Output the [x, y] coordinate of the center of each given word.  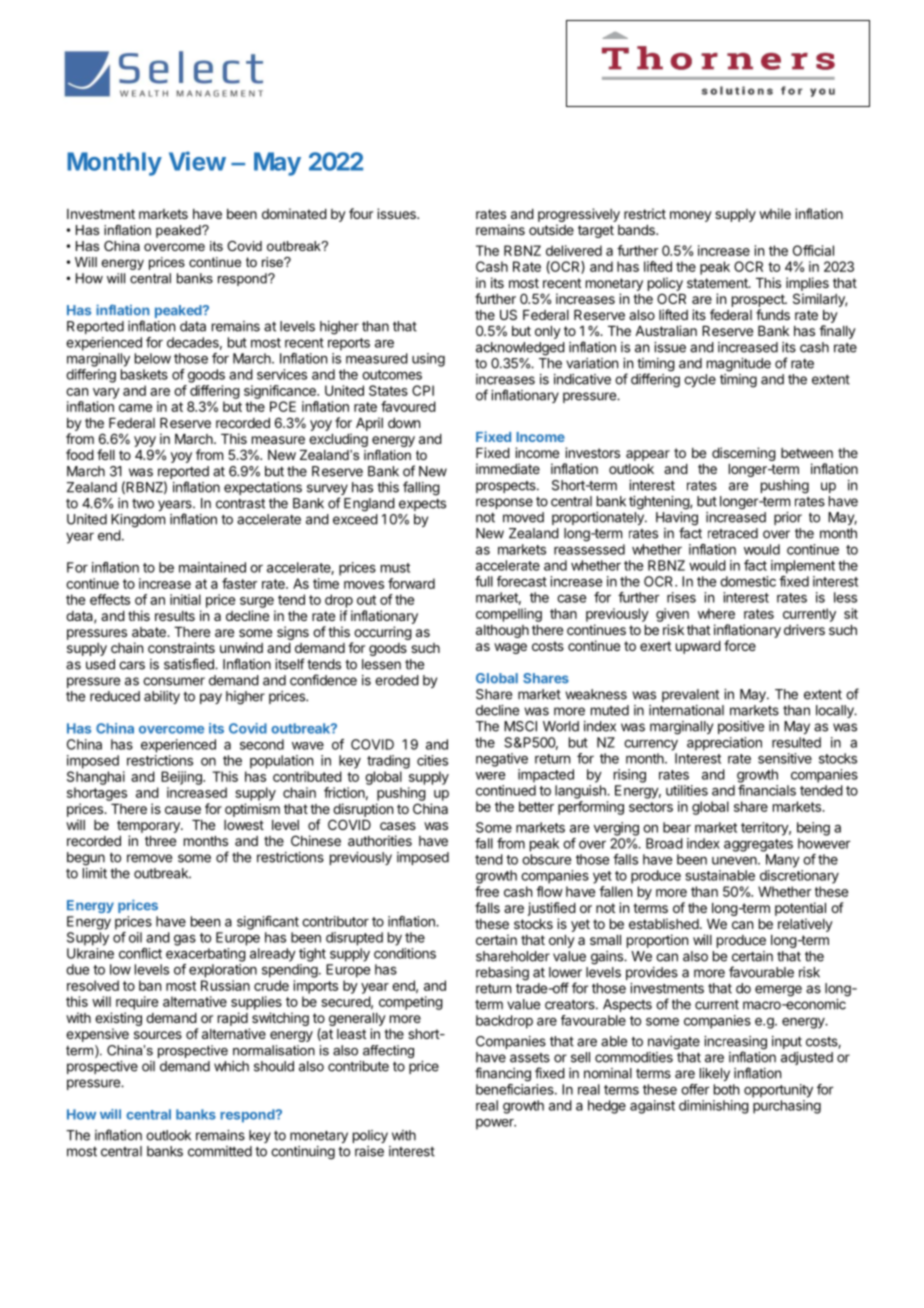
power [496, 1124]
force [740, 645]
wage [510, 648]
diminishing [714, 1107]
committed [220, 1151]
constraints [181, 647]
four [361, 213]
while [775, 213]
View [197, 161]
